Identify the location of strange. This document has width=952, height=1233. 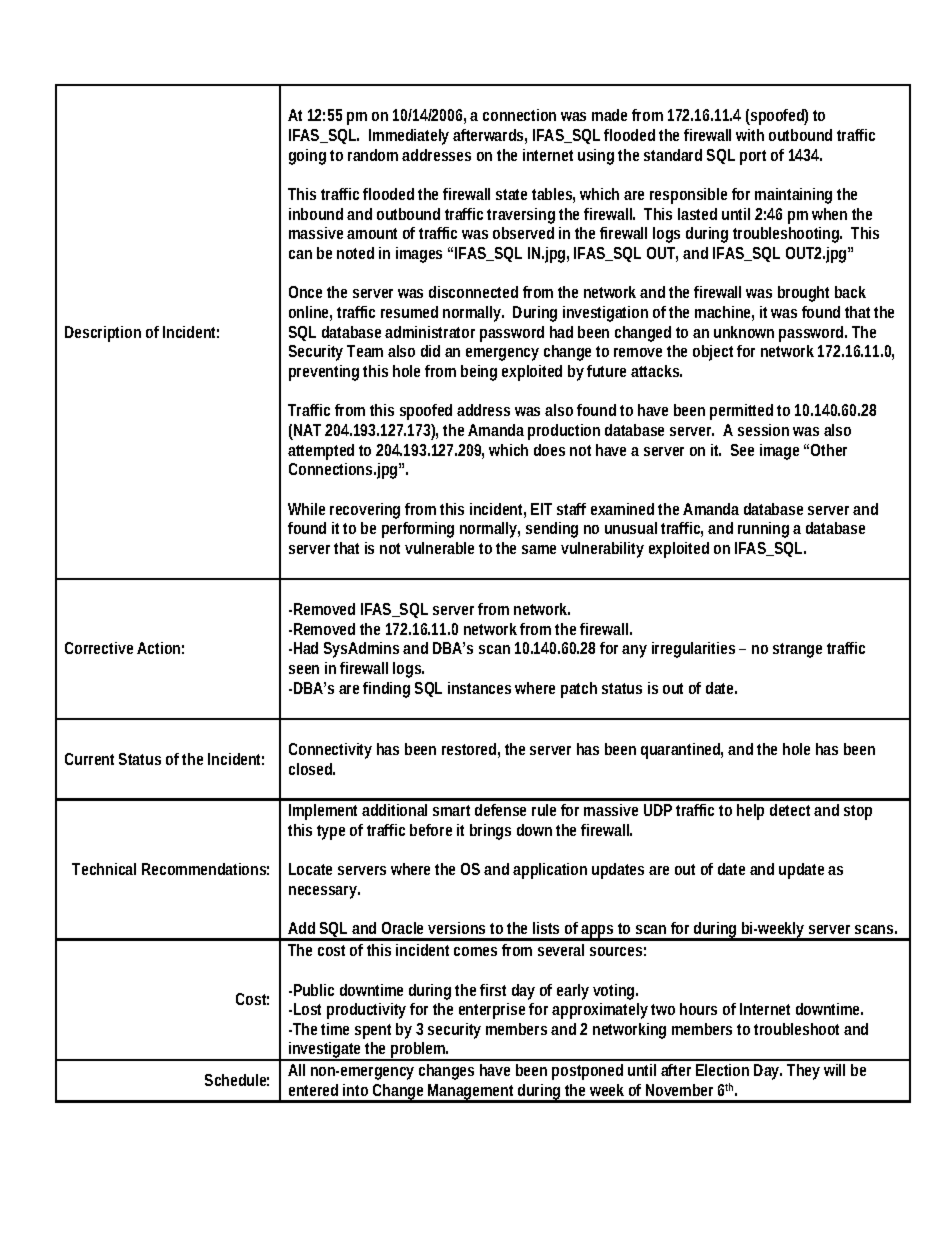
(797, 650).
